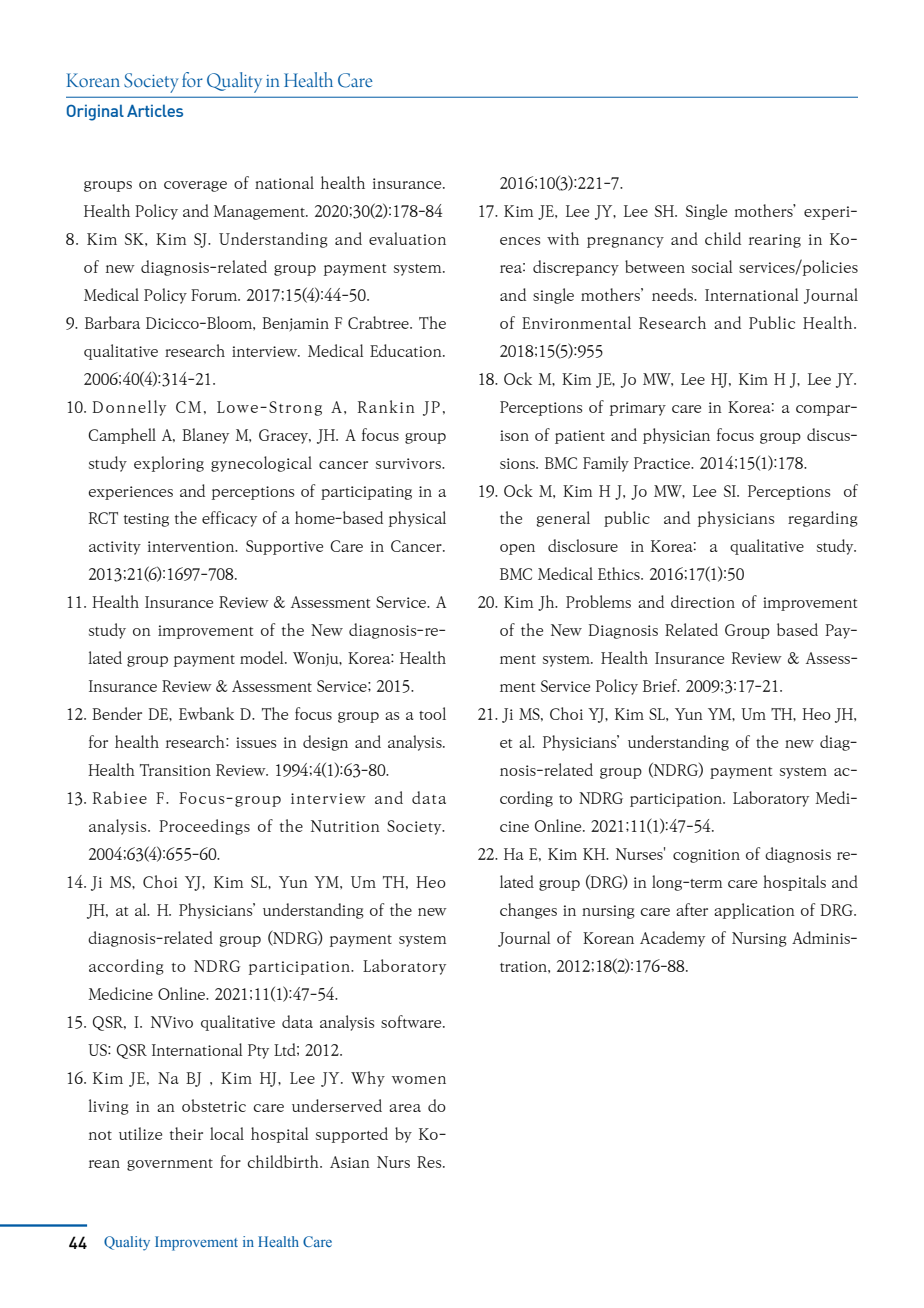 This screenshot has width=924, height=1308. I want to click on their, so click(186, 1133).
